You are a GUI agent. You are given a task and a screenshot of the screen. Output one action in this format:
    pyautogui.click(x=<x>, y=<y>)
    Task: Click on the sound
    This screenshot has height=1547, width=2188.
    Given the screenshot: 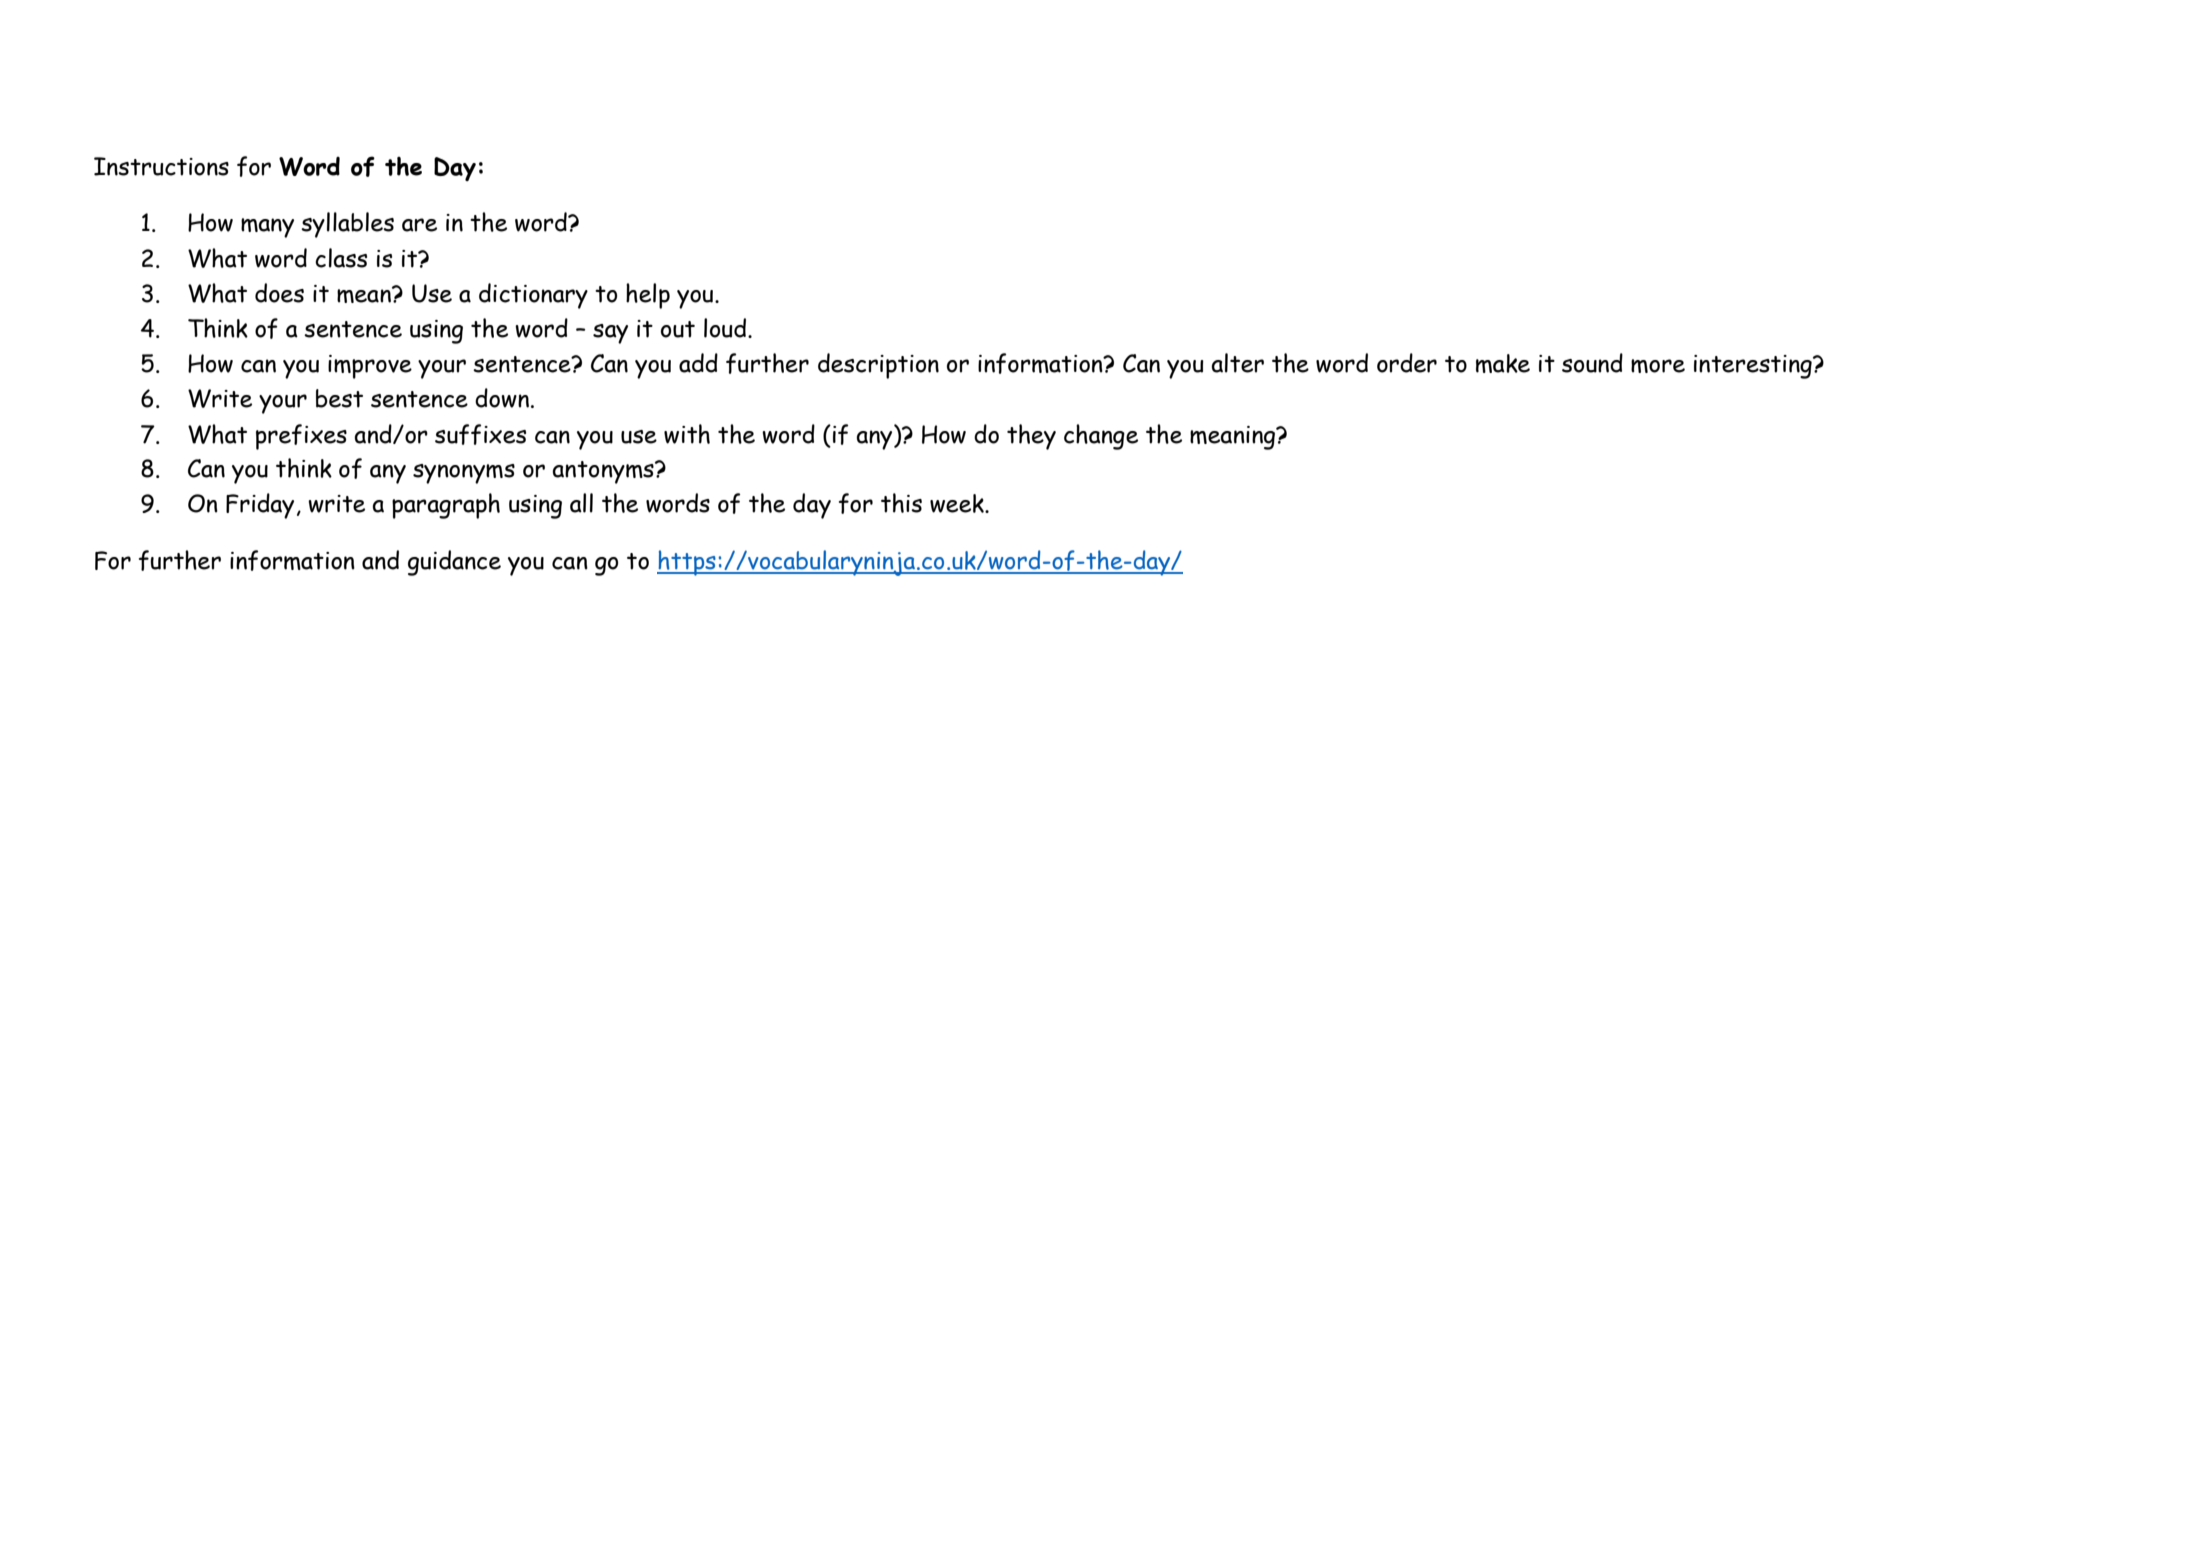 What is the action you would take?
    pyautogui.click(x=1592, y=363)
